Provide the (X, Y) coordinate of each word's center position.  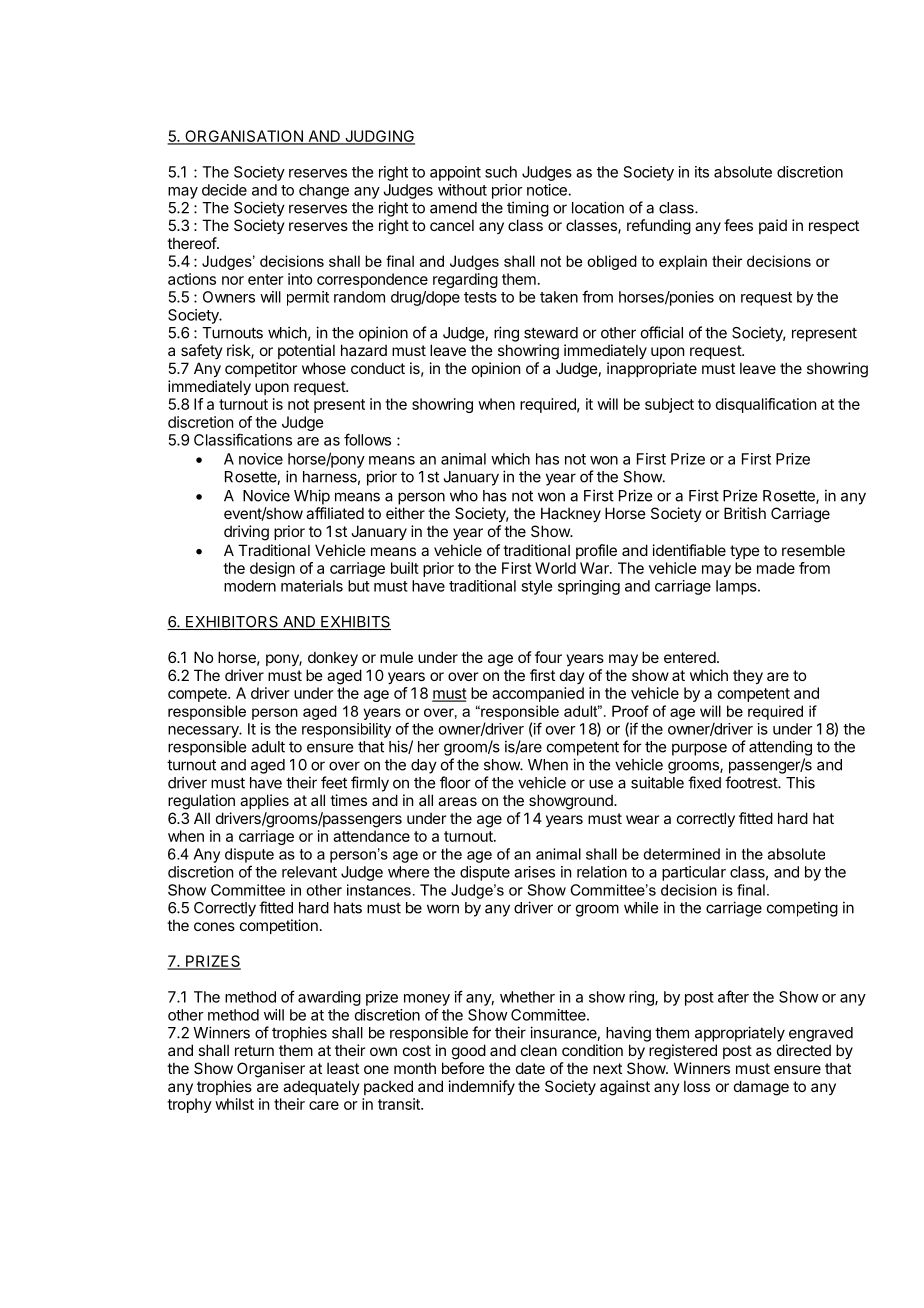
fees (738, 225)
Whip (312, 497)
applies (264, 801)
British (745, 513)
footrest (752, 782)
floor (455, 782)
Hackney (571, 514)
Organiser (271, 1070)
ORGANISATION (244, 137)
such (501, 172)
